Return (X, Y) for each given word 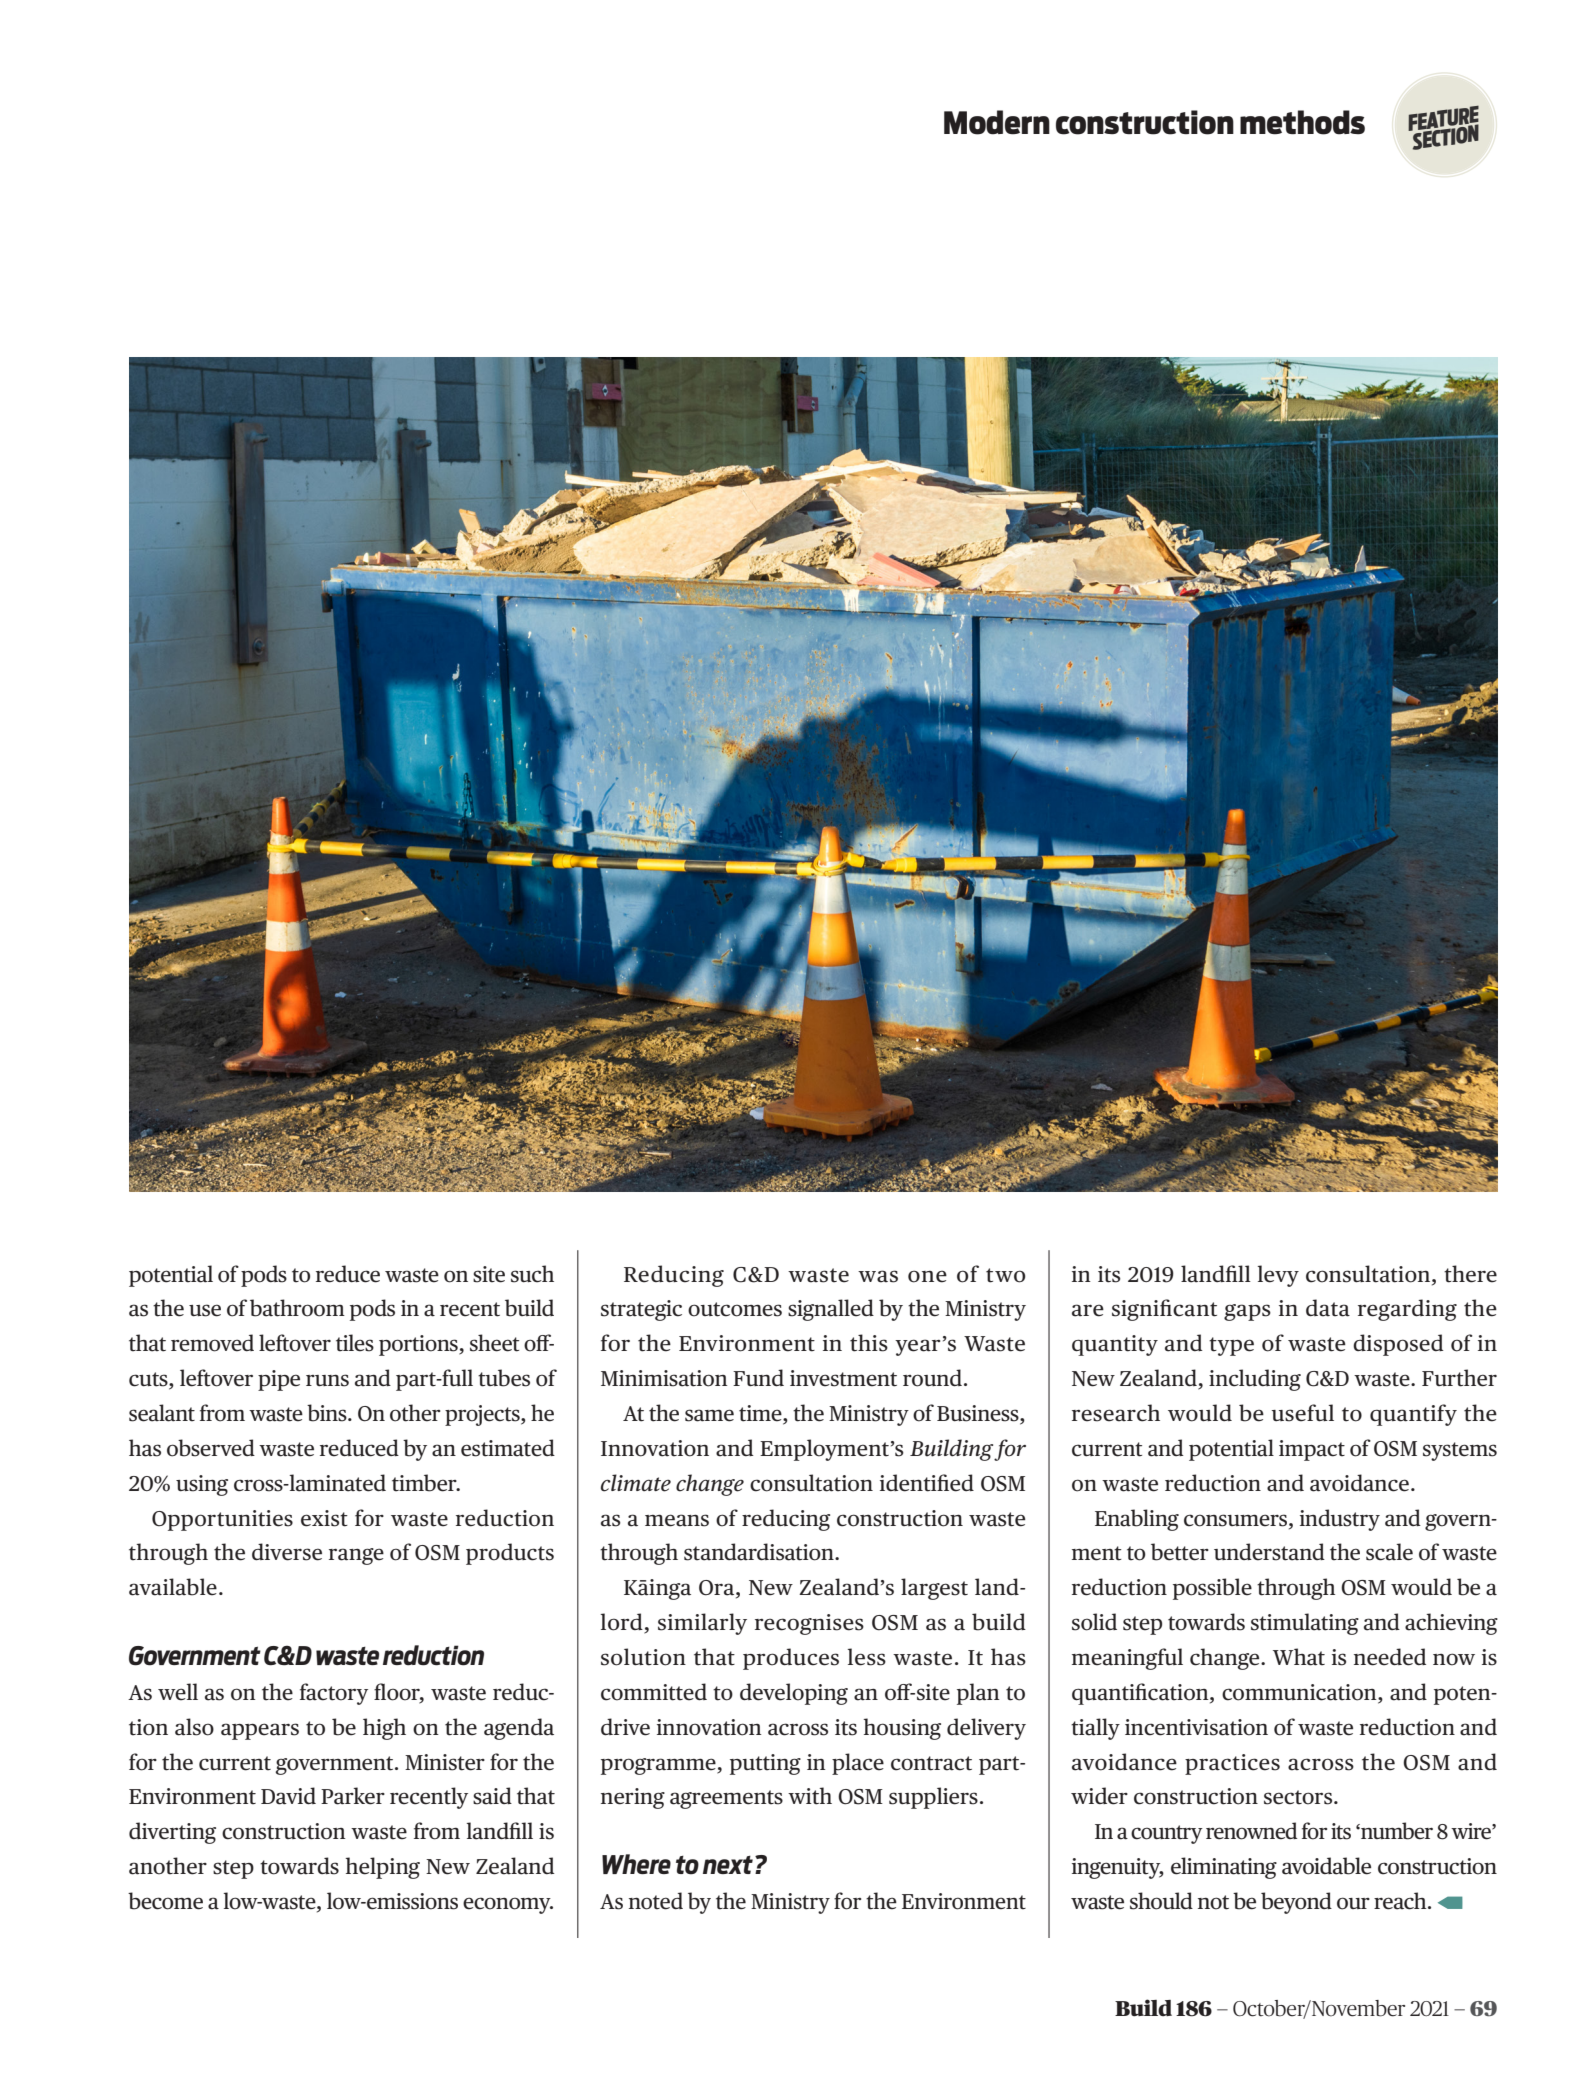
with (810, 1796)
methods (1302, 122)
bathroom (297, 1308)
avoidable (1326, 1866)
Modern (997, 122)
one (927, 1276)
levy (1278, 1276)
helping (383, 1868)
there (1470, 1274)
